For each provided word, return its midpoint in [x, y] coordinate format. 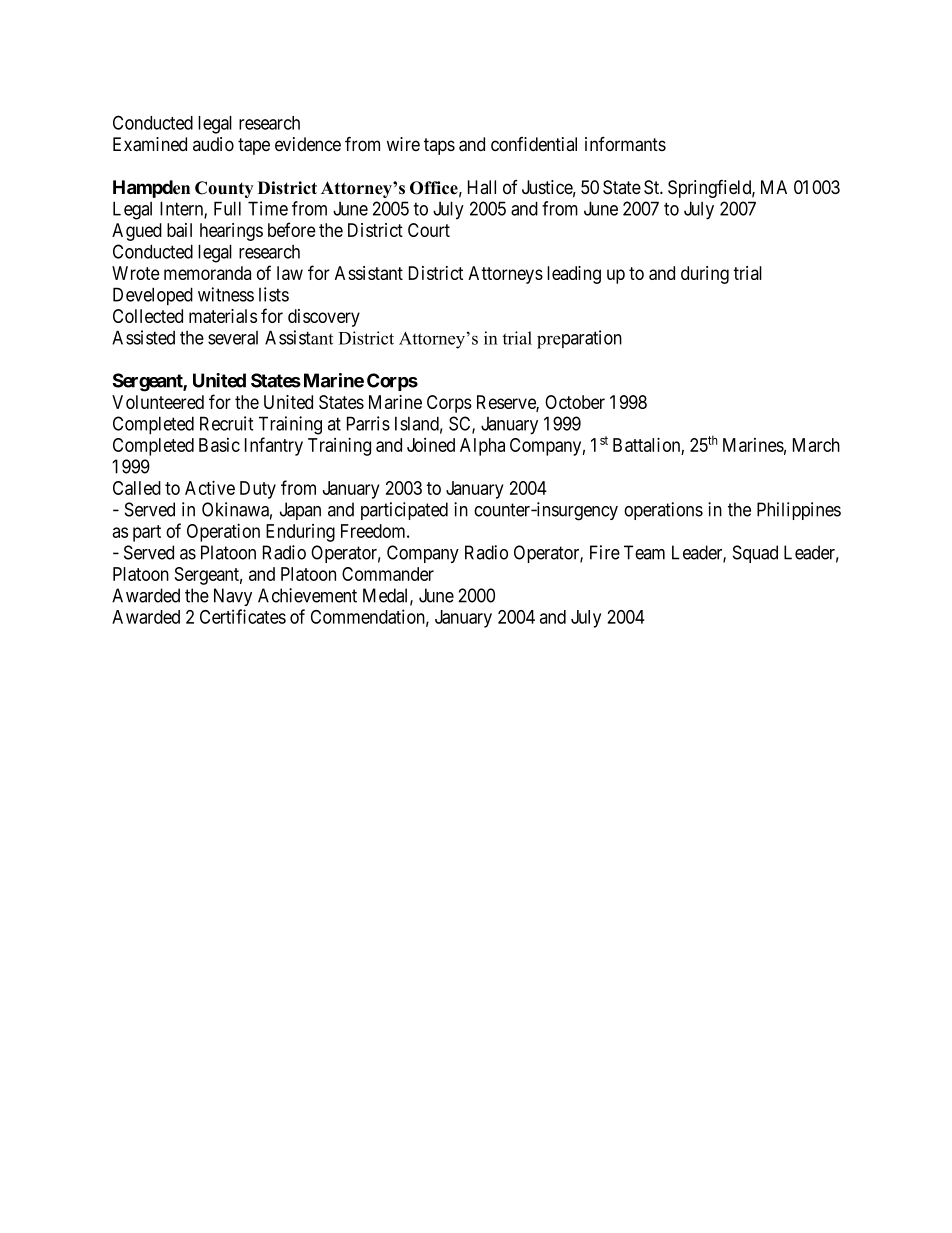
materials [223, 316]
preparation [579, 339]
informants [625, 144]
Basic [219, 445]
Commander [388, 574]
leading [574, 275]
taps [439, 146]
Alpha [482, 447]
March [816, 445]
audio [213, 144]
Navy [233, 597]
